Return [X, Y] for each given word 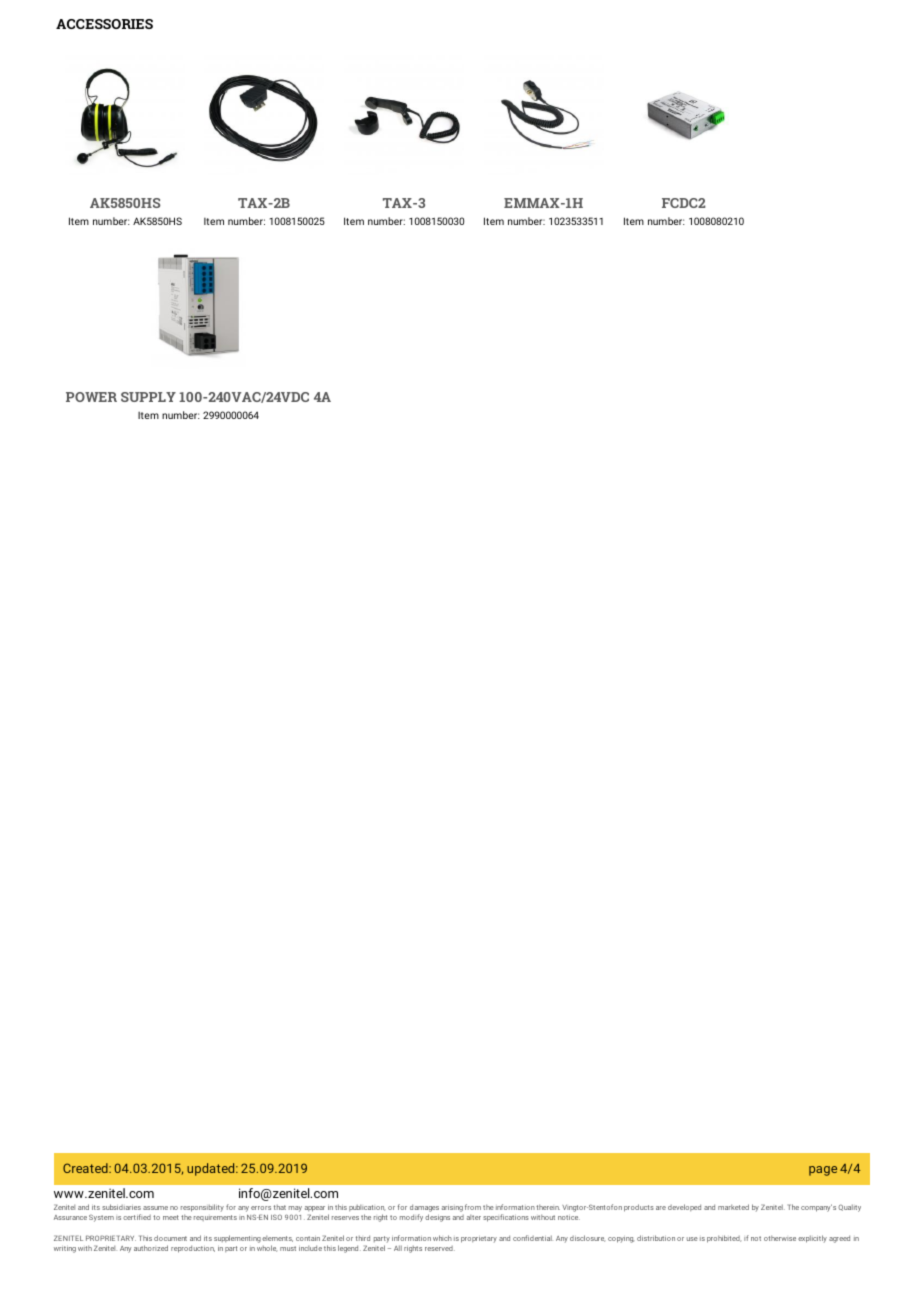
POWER [91, 397]
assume [155, 1208]
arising [452, 1209]
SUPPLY [148, 397]
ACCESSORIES [104, 24]
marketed [733, 1207]
